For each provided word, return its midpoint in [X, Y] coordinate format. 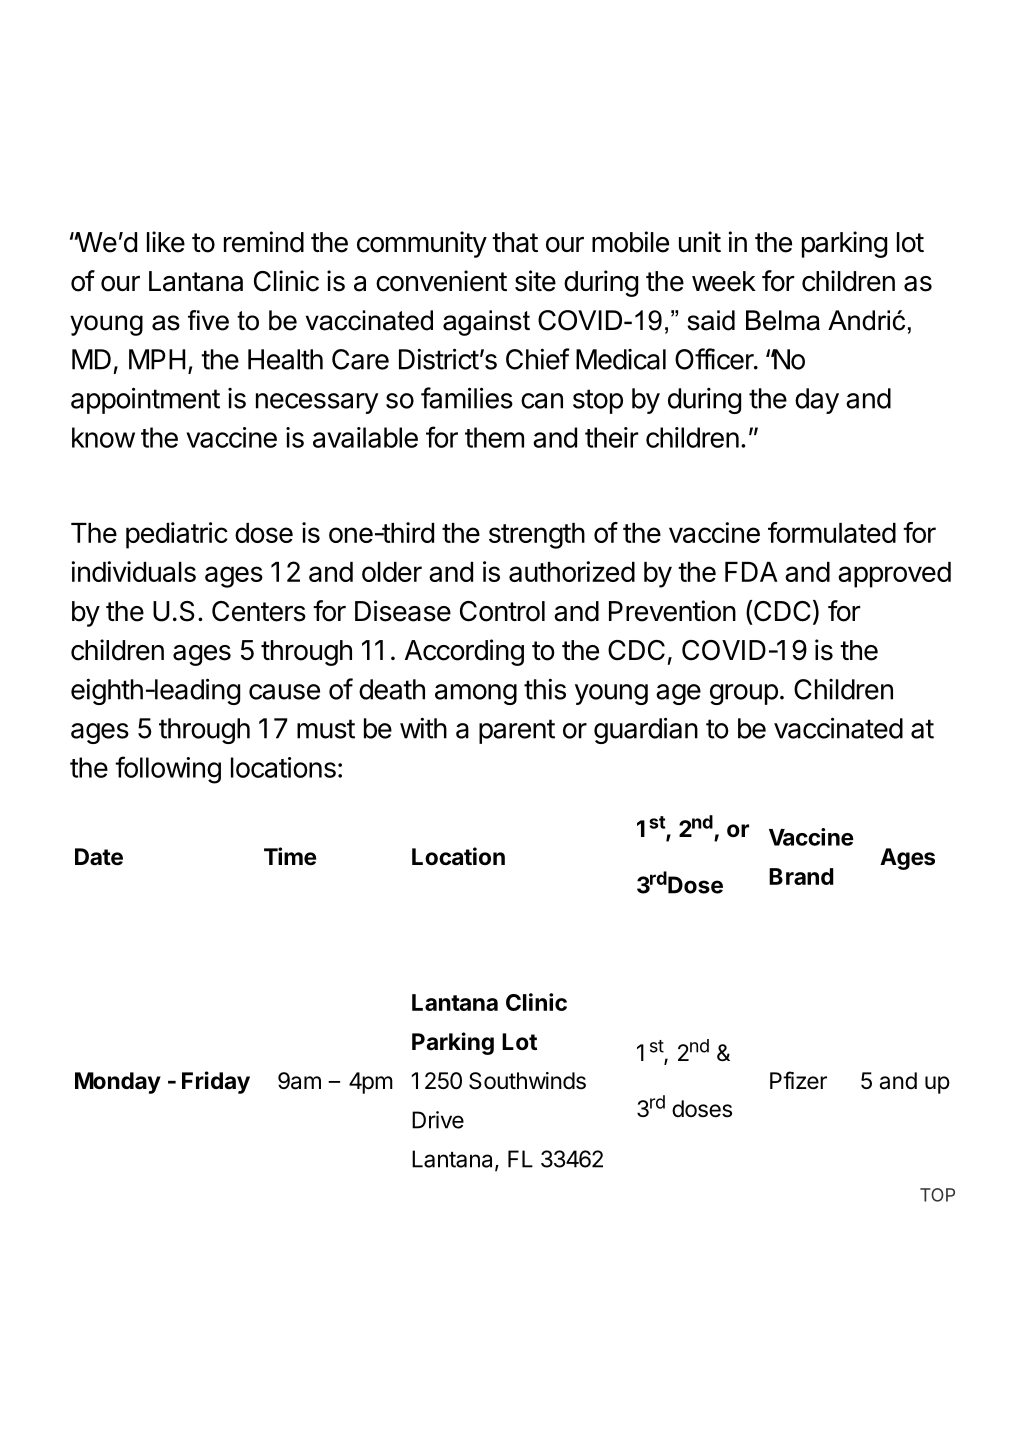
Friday [216, 1082]
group [744, 694]
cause [284, 692]
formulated [832, 532]
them [494, 437]
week [724, 281]
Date [99, 857]
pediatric [177, 535]
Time [290, 856]
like [166, 242]
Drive [438, 1120]
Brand [801, 876]
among [476, 694]
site [535, 281]
